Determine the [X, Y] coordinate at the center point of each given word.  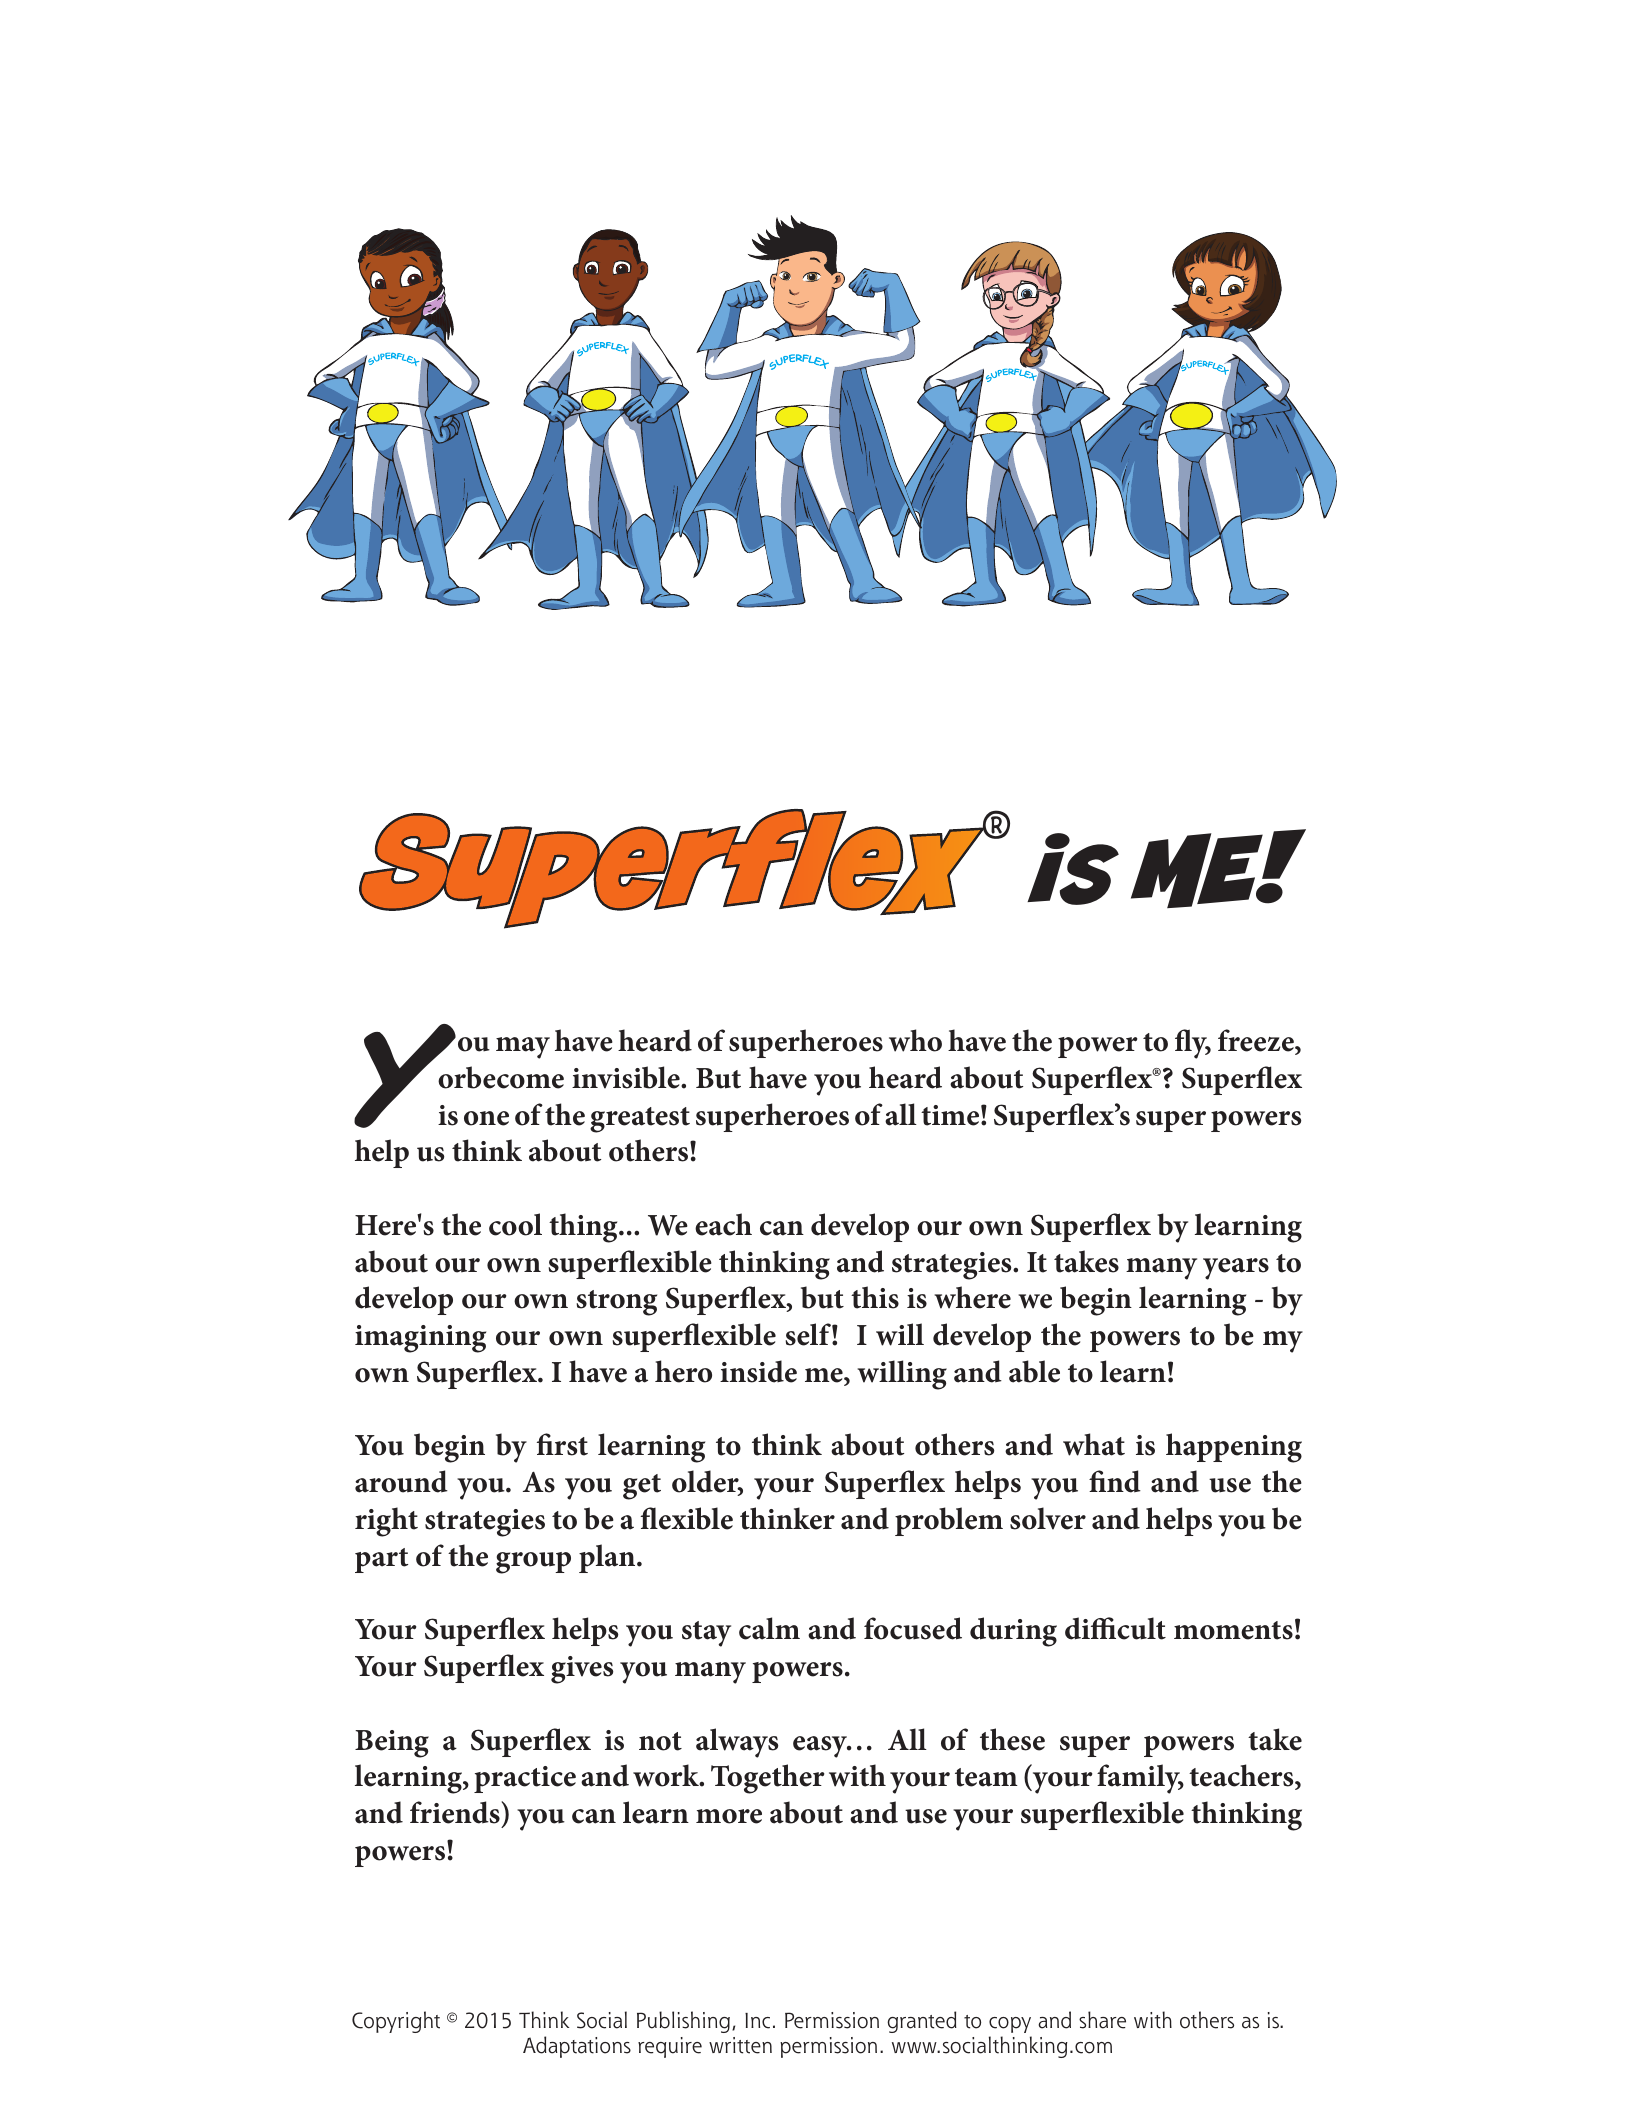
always [737, 1743]
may [523, 1048]
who [915, 1040]
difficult [1115, 1628]
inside [758, 1371]
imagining [420, 1339]
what [1094, 1444]
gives [582, 1670]
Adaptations [577, 2047]
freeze [1257, 1040]
